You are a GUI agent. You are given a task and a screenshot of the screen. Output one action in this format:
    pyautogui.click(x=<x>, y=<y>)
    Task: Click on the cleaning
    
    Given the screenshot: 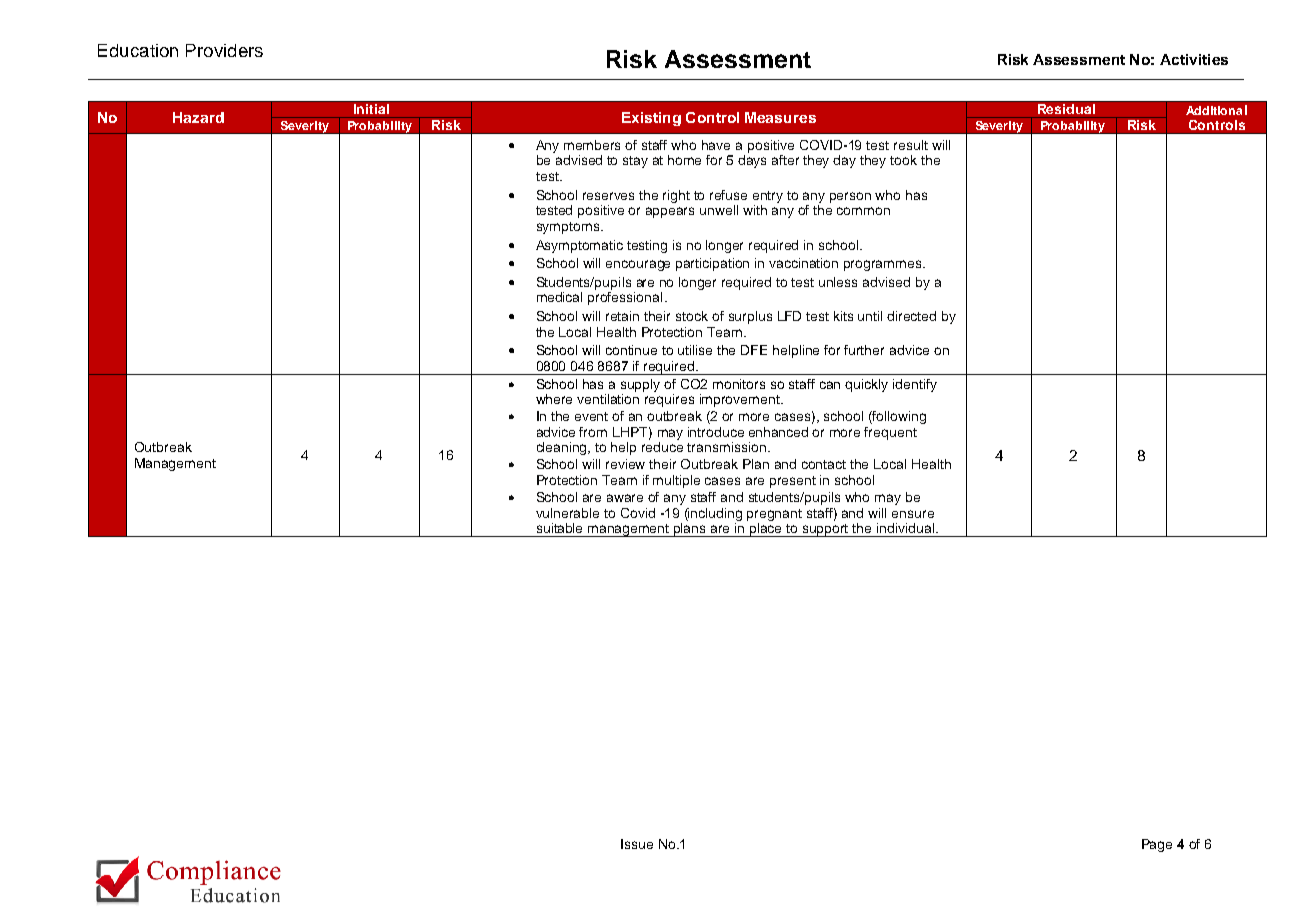 What is the action you would take?
    pyautogui.click(x=563, y=448)
